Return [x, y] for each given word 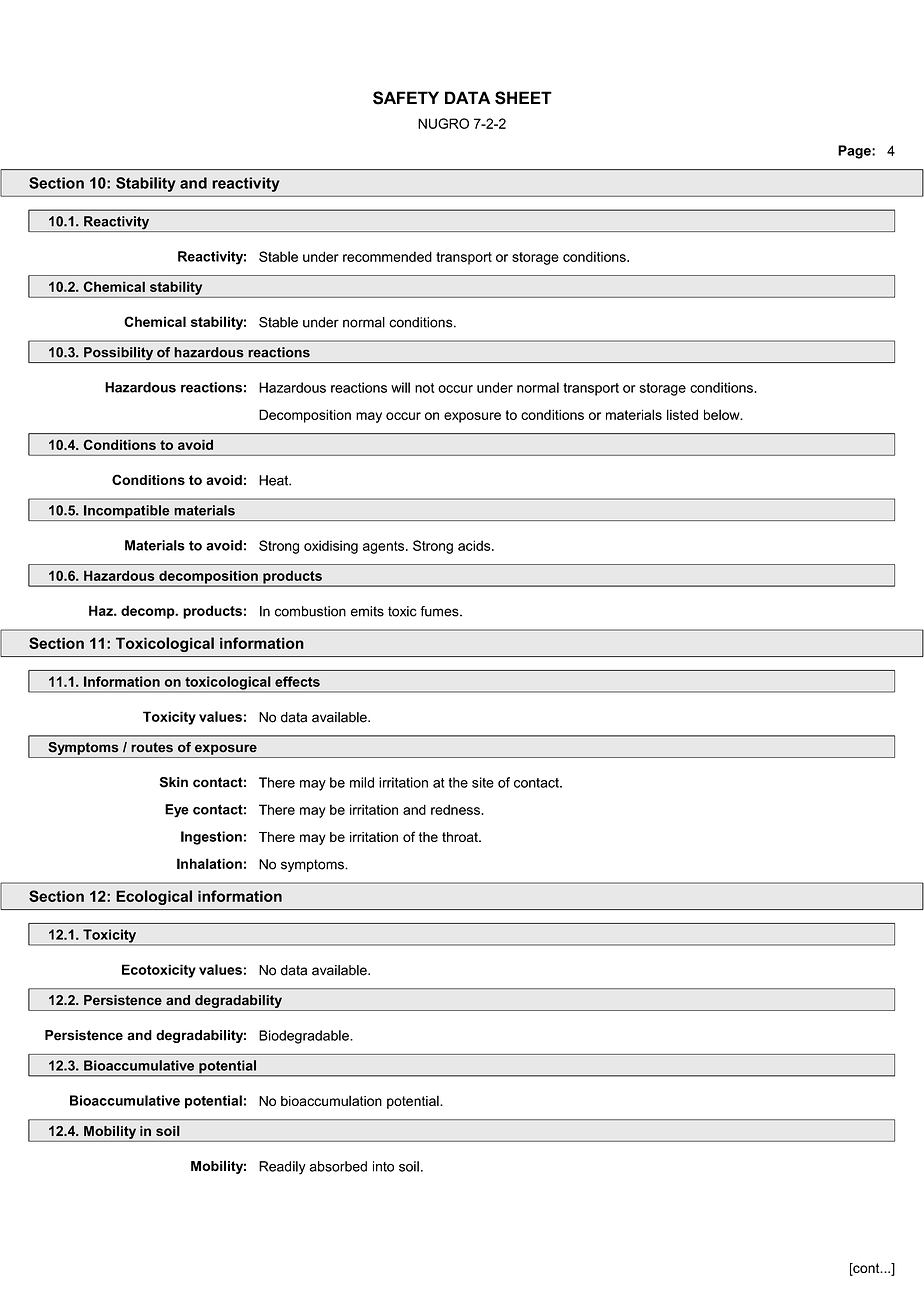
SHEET [523, 98]
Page [855, 152]
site [483, 782]
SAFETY [406, 98]
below [723, 414]
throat [461, 837]
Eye [177, 811]
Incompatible [127, 513]
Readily [282, 1168]
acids [475, 545]
